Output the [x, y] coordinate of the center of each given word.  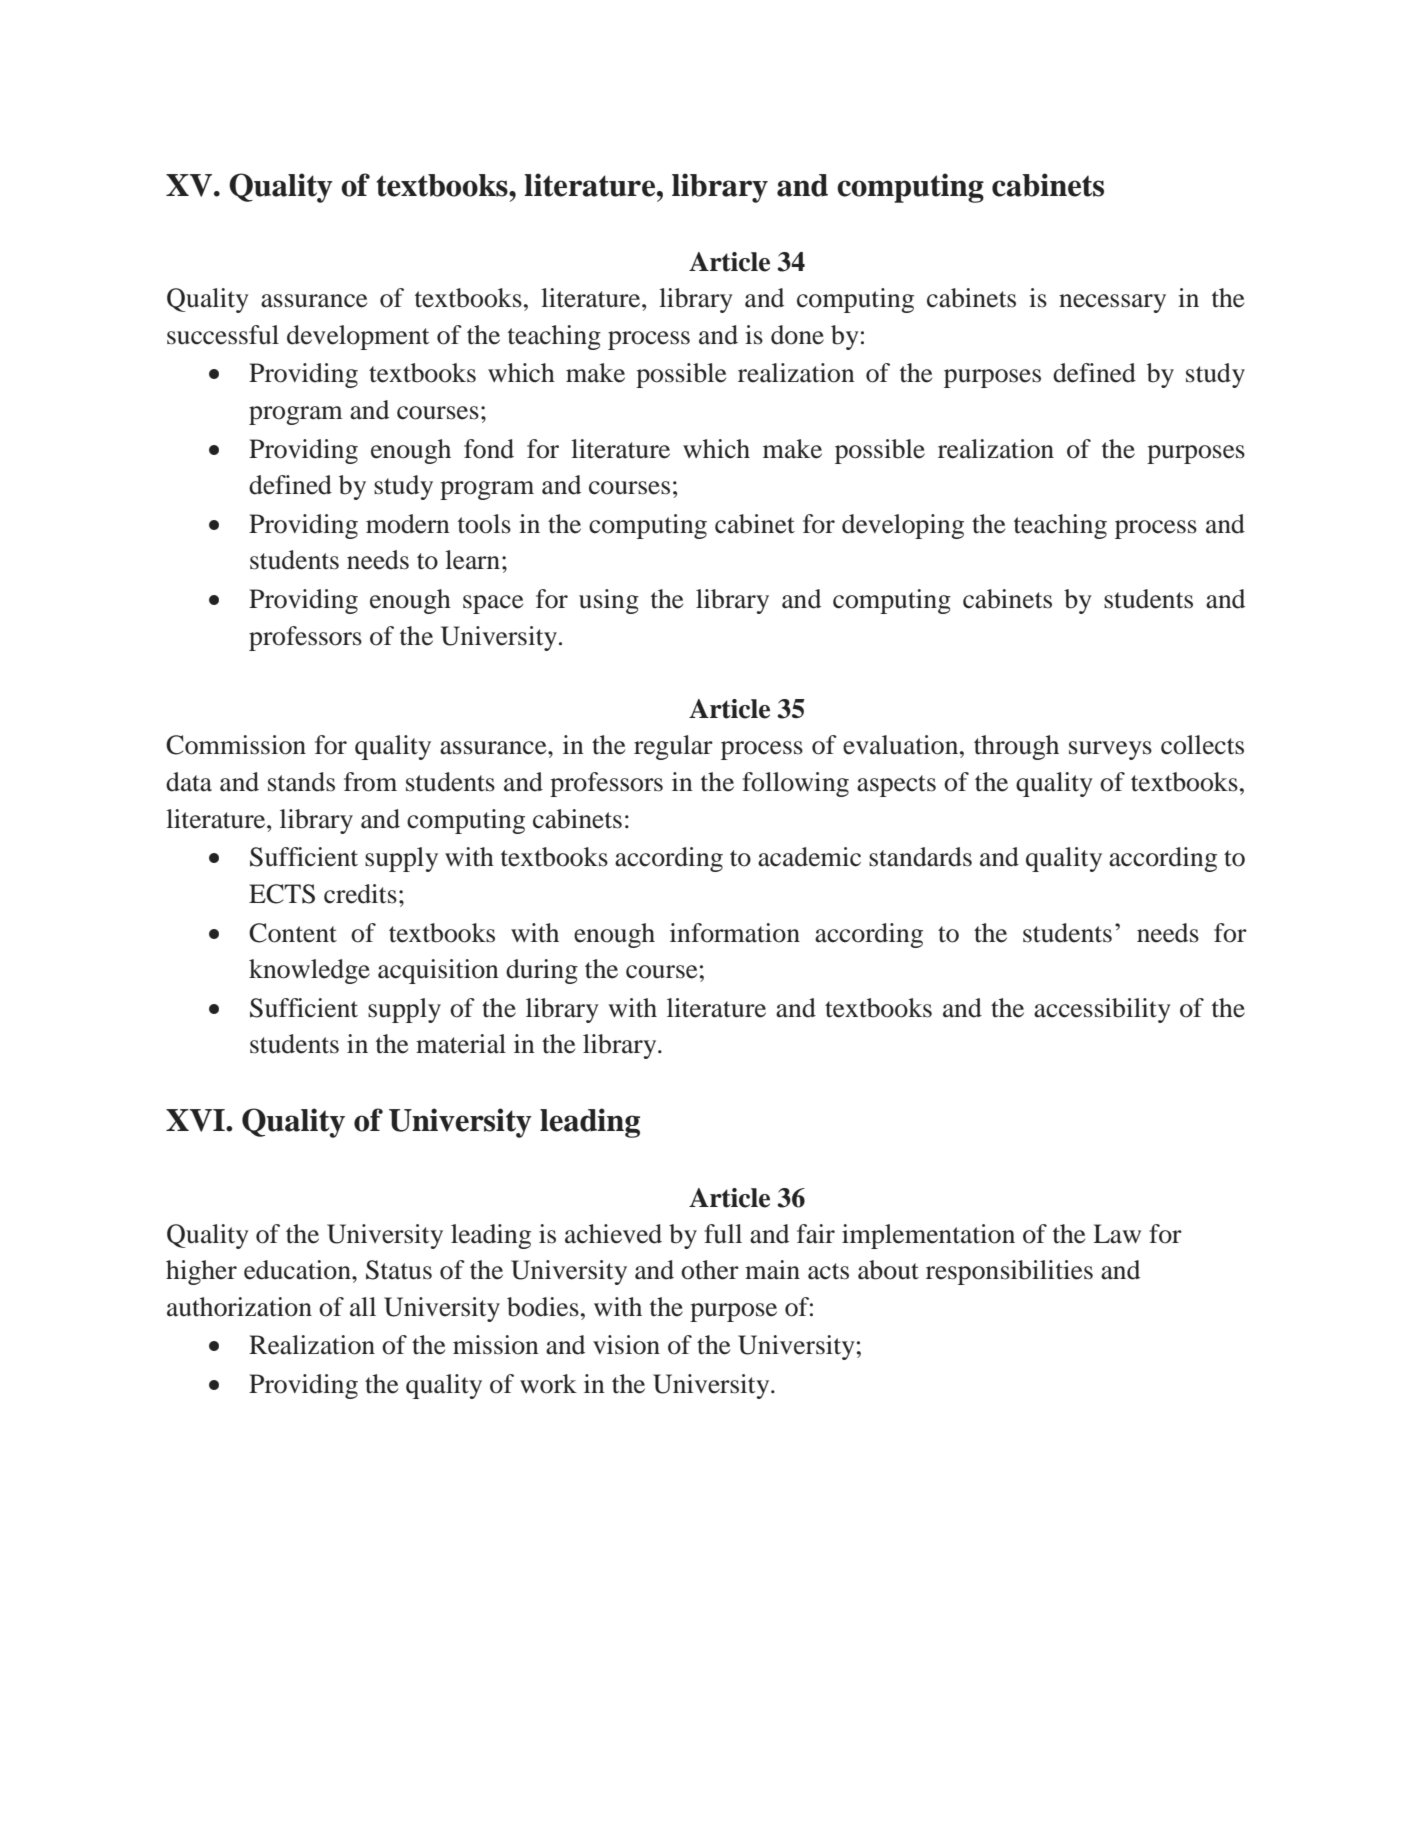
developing [903, 526]
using [609, 601]
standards [920, 857]
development [358, 337]
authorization [239, 1307]
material [461, 1044]
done [797, 335]
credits [360, 894]
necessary [1112, 303]
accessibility [1102, 1010]
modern [408, 524]
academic [809, 857]
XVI [196, 1120]
